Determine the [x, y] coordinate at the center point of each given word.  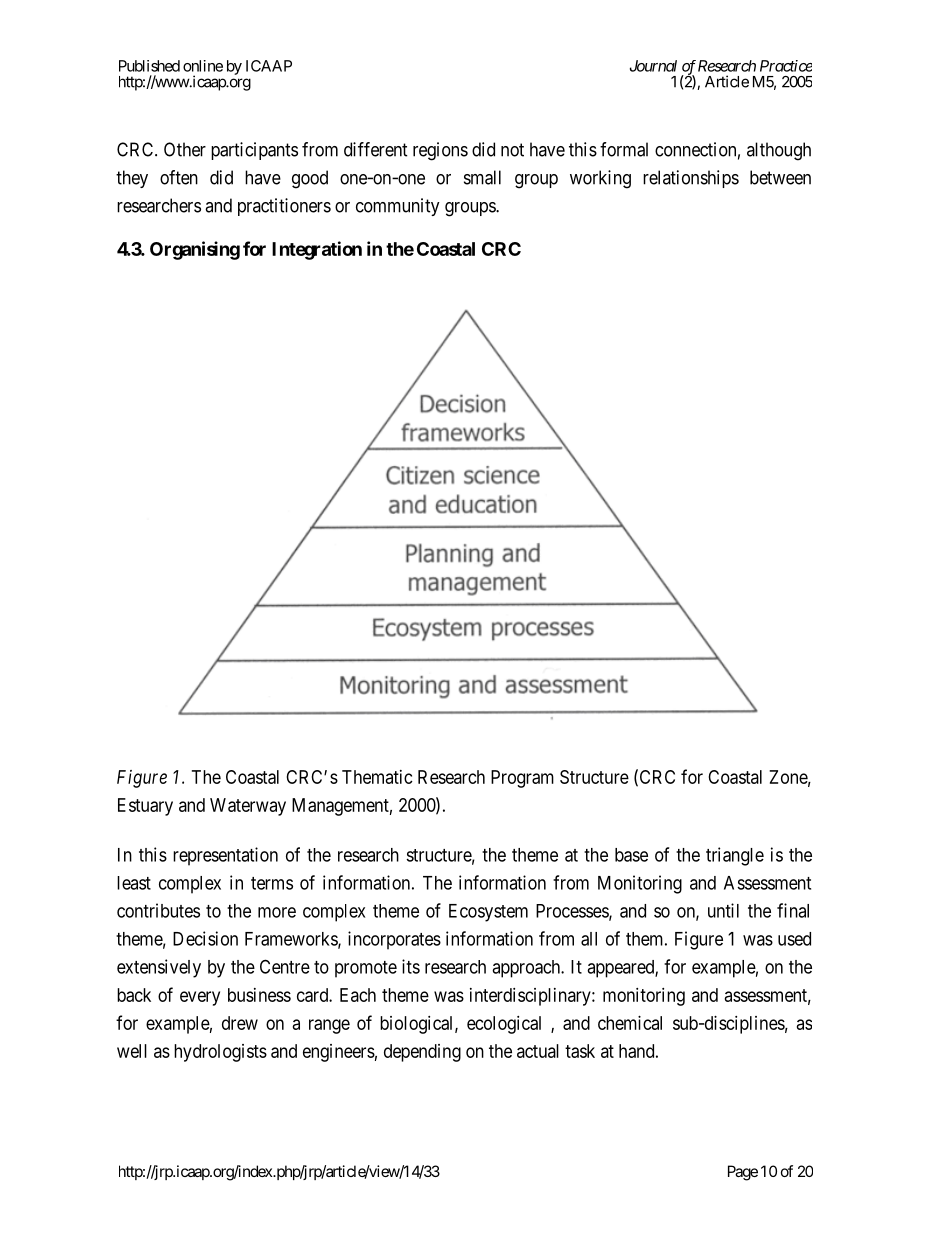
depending [422, 1053]
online [203, 66]
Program [522, 779]
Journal [653, 66]
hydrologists [220, 1053]
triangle [735, 856]
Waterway [248, 807]
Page [743, 1173]
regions [440, 151]
